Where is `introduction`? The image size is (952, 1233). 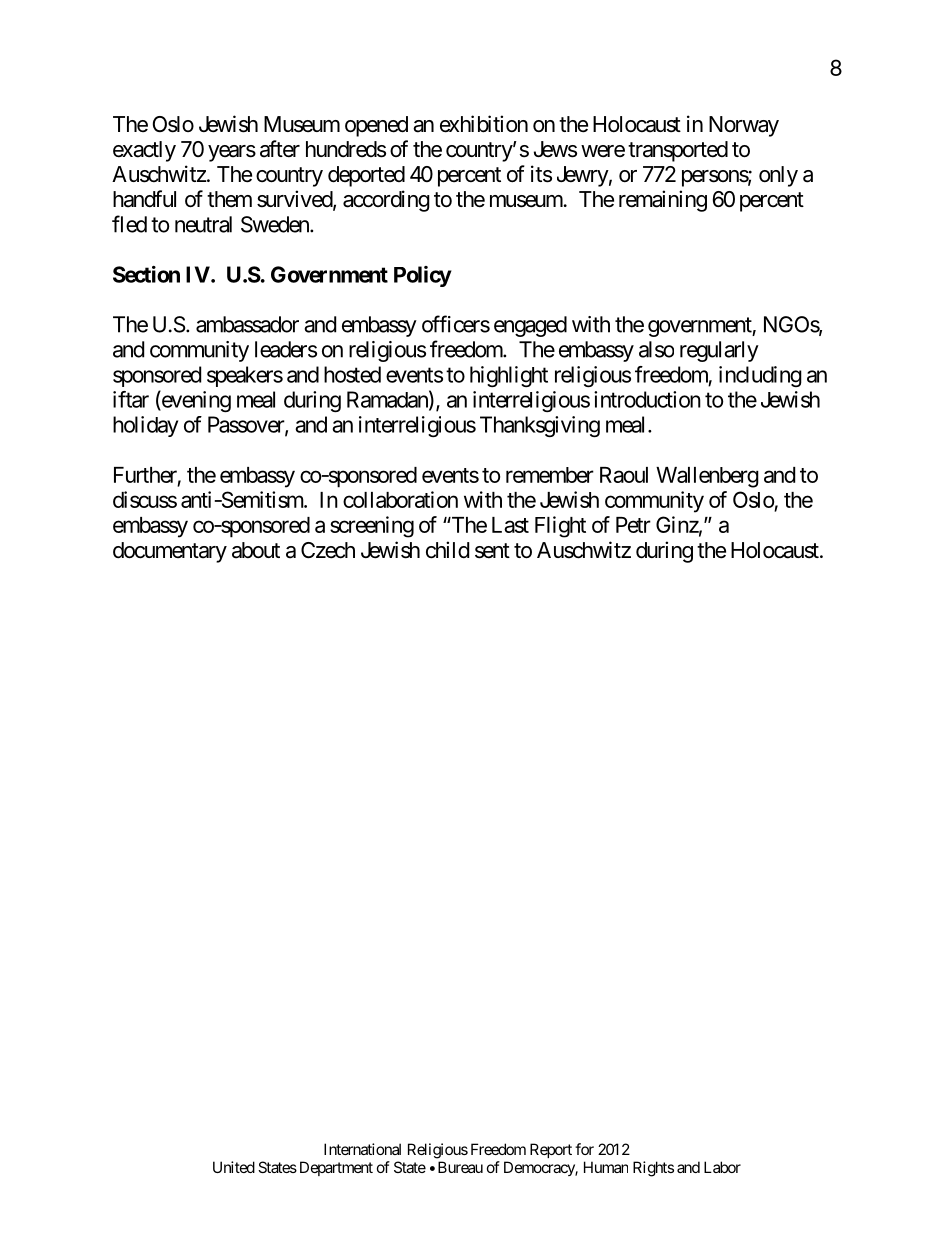
introduction is located at coordinates (647, 399).
